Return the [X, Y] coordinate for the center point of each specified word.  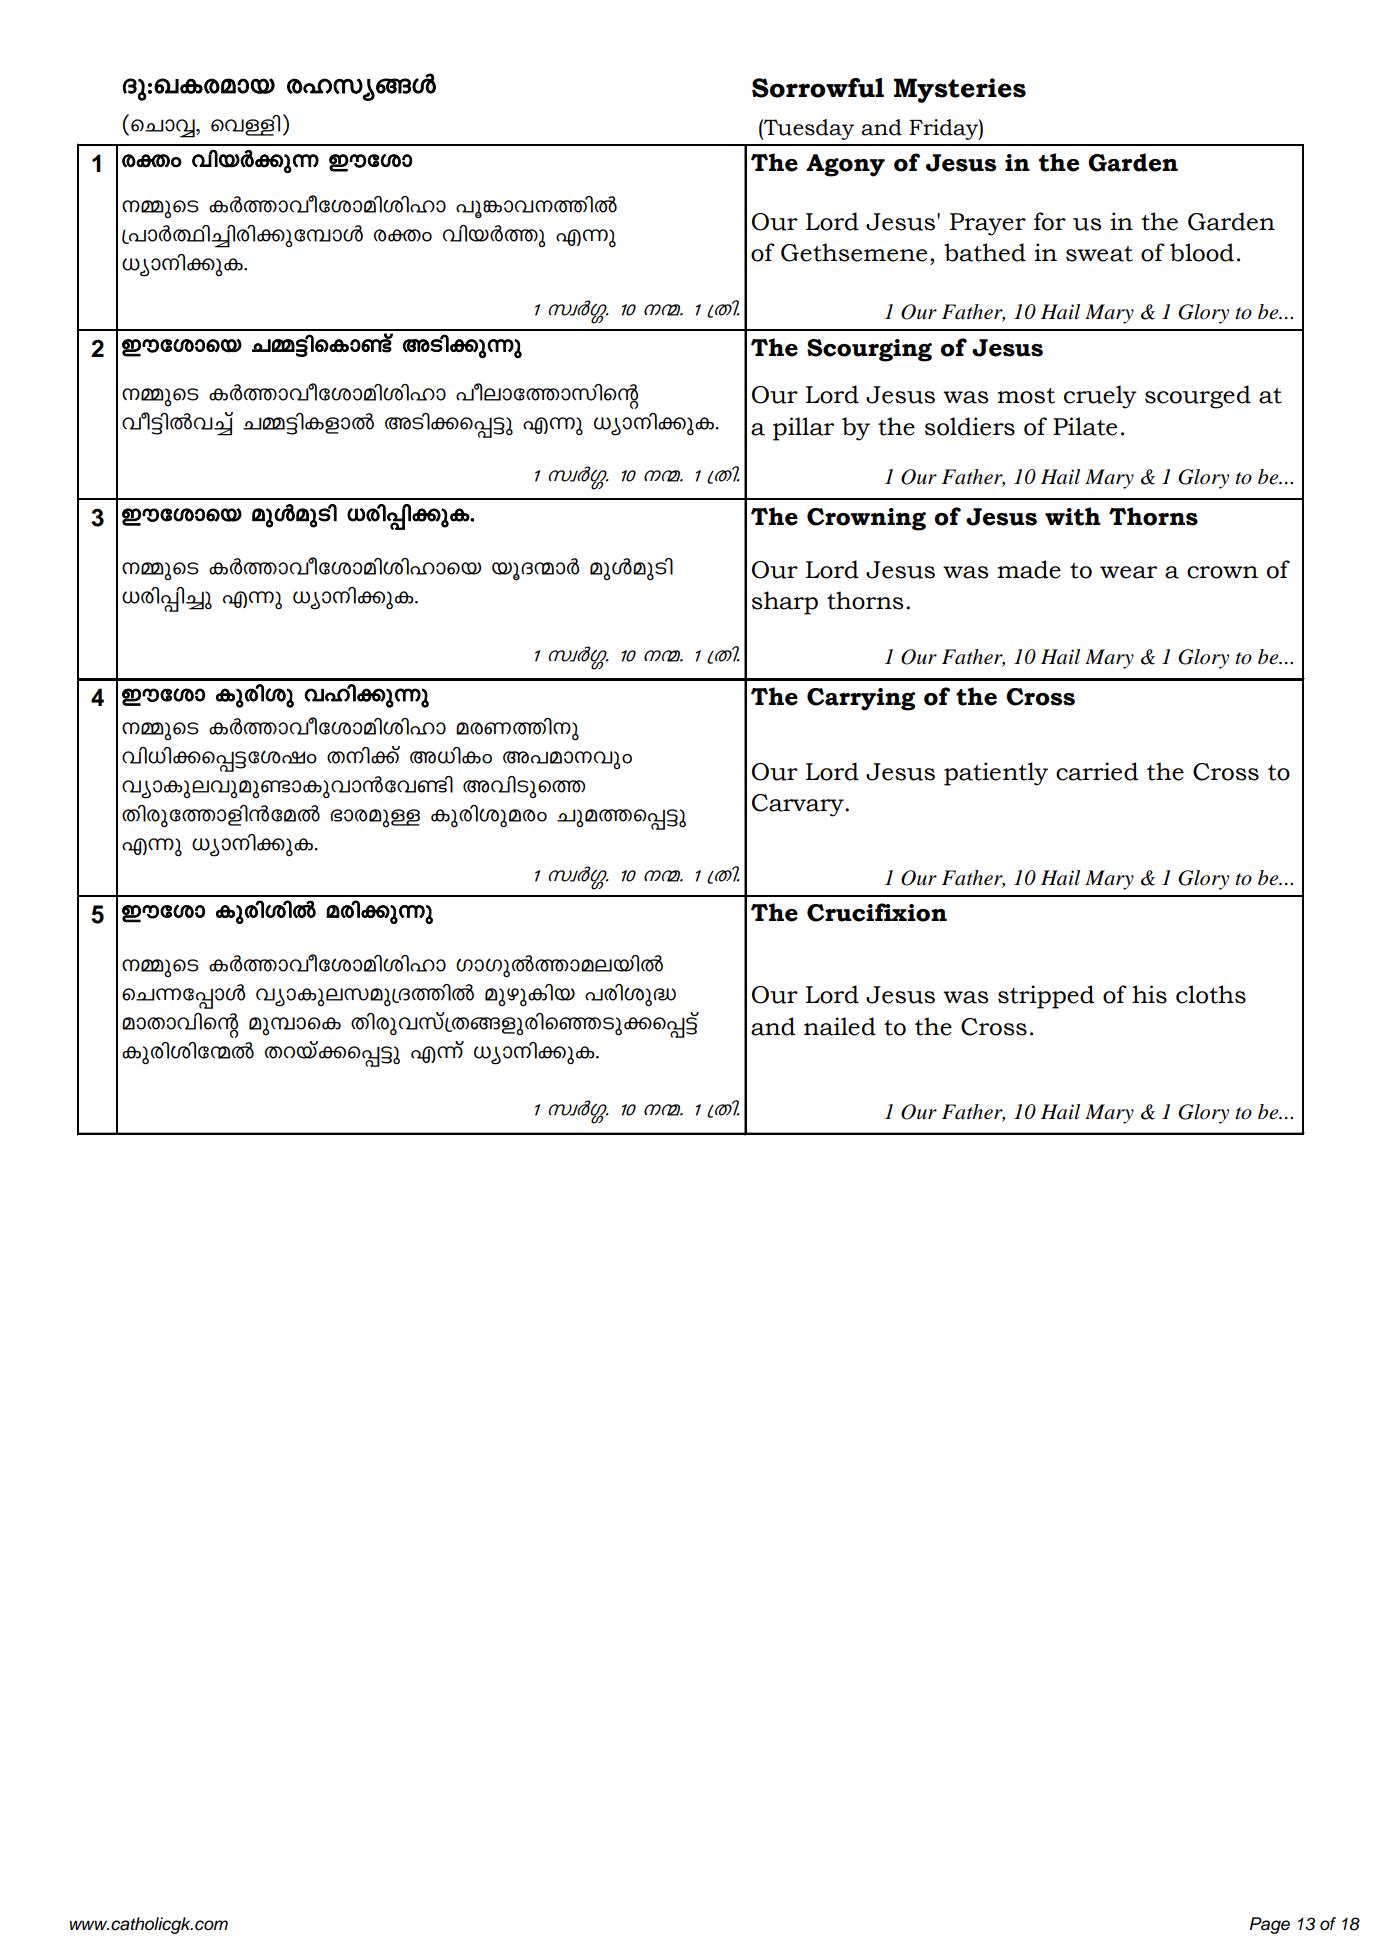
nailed [840, 1026]
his [1149, 994]
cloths [1211, 994]
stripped [1046, 997]
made [1029, 569]
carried [1097, 771]
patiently [996, 774]
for [1050, 221]
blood [1202, 252]
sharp [785, 603]
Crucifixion [877, 912]
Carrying [861, 699]
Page [1270, 1925]
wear [1128, 572]
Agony [845, 165]
